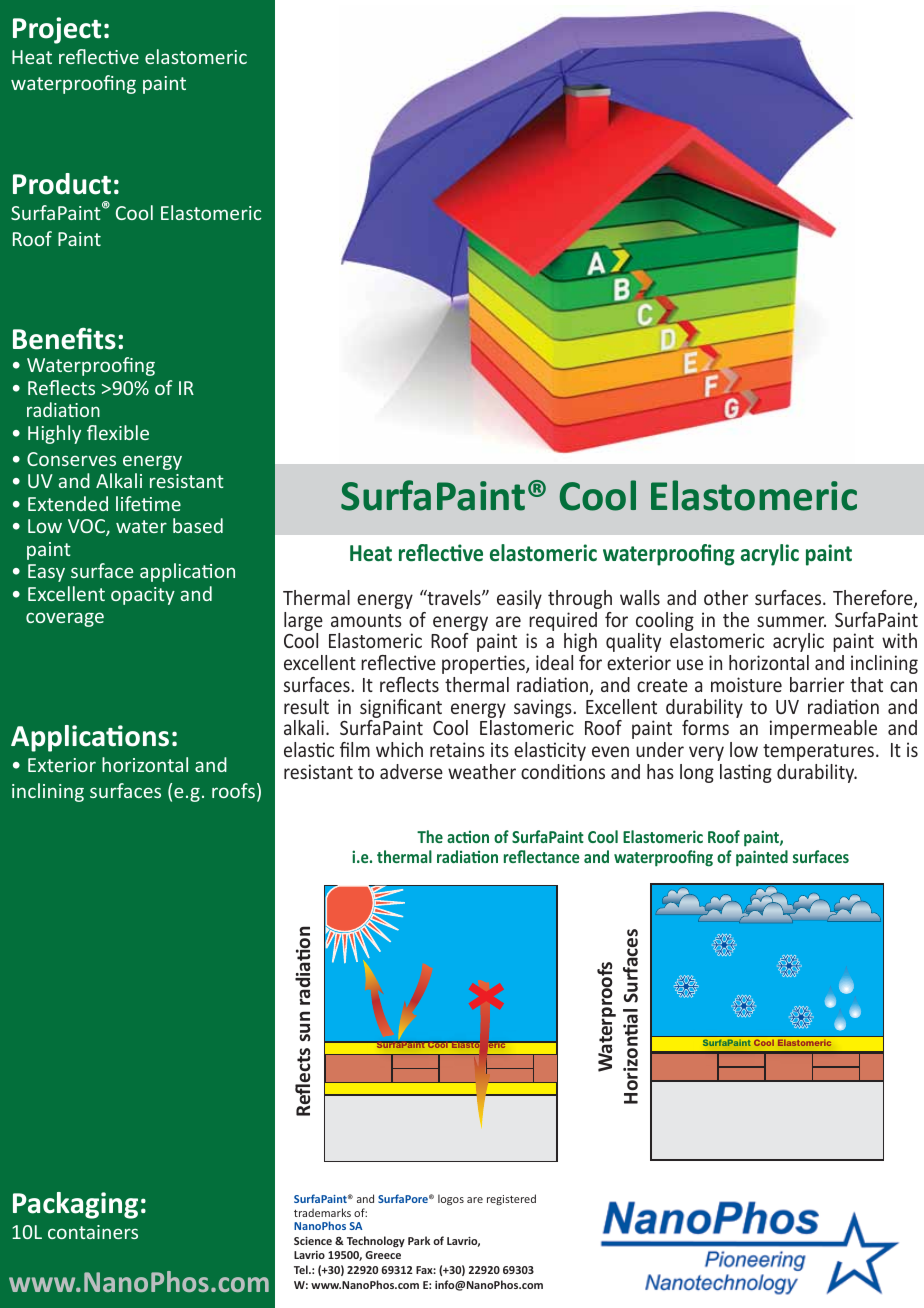 The image size is (924, 1308). Describe the element at coordinates (451, 1199) in the document. I see `logos` at that location.
